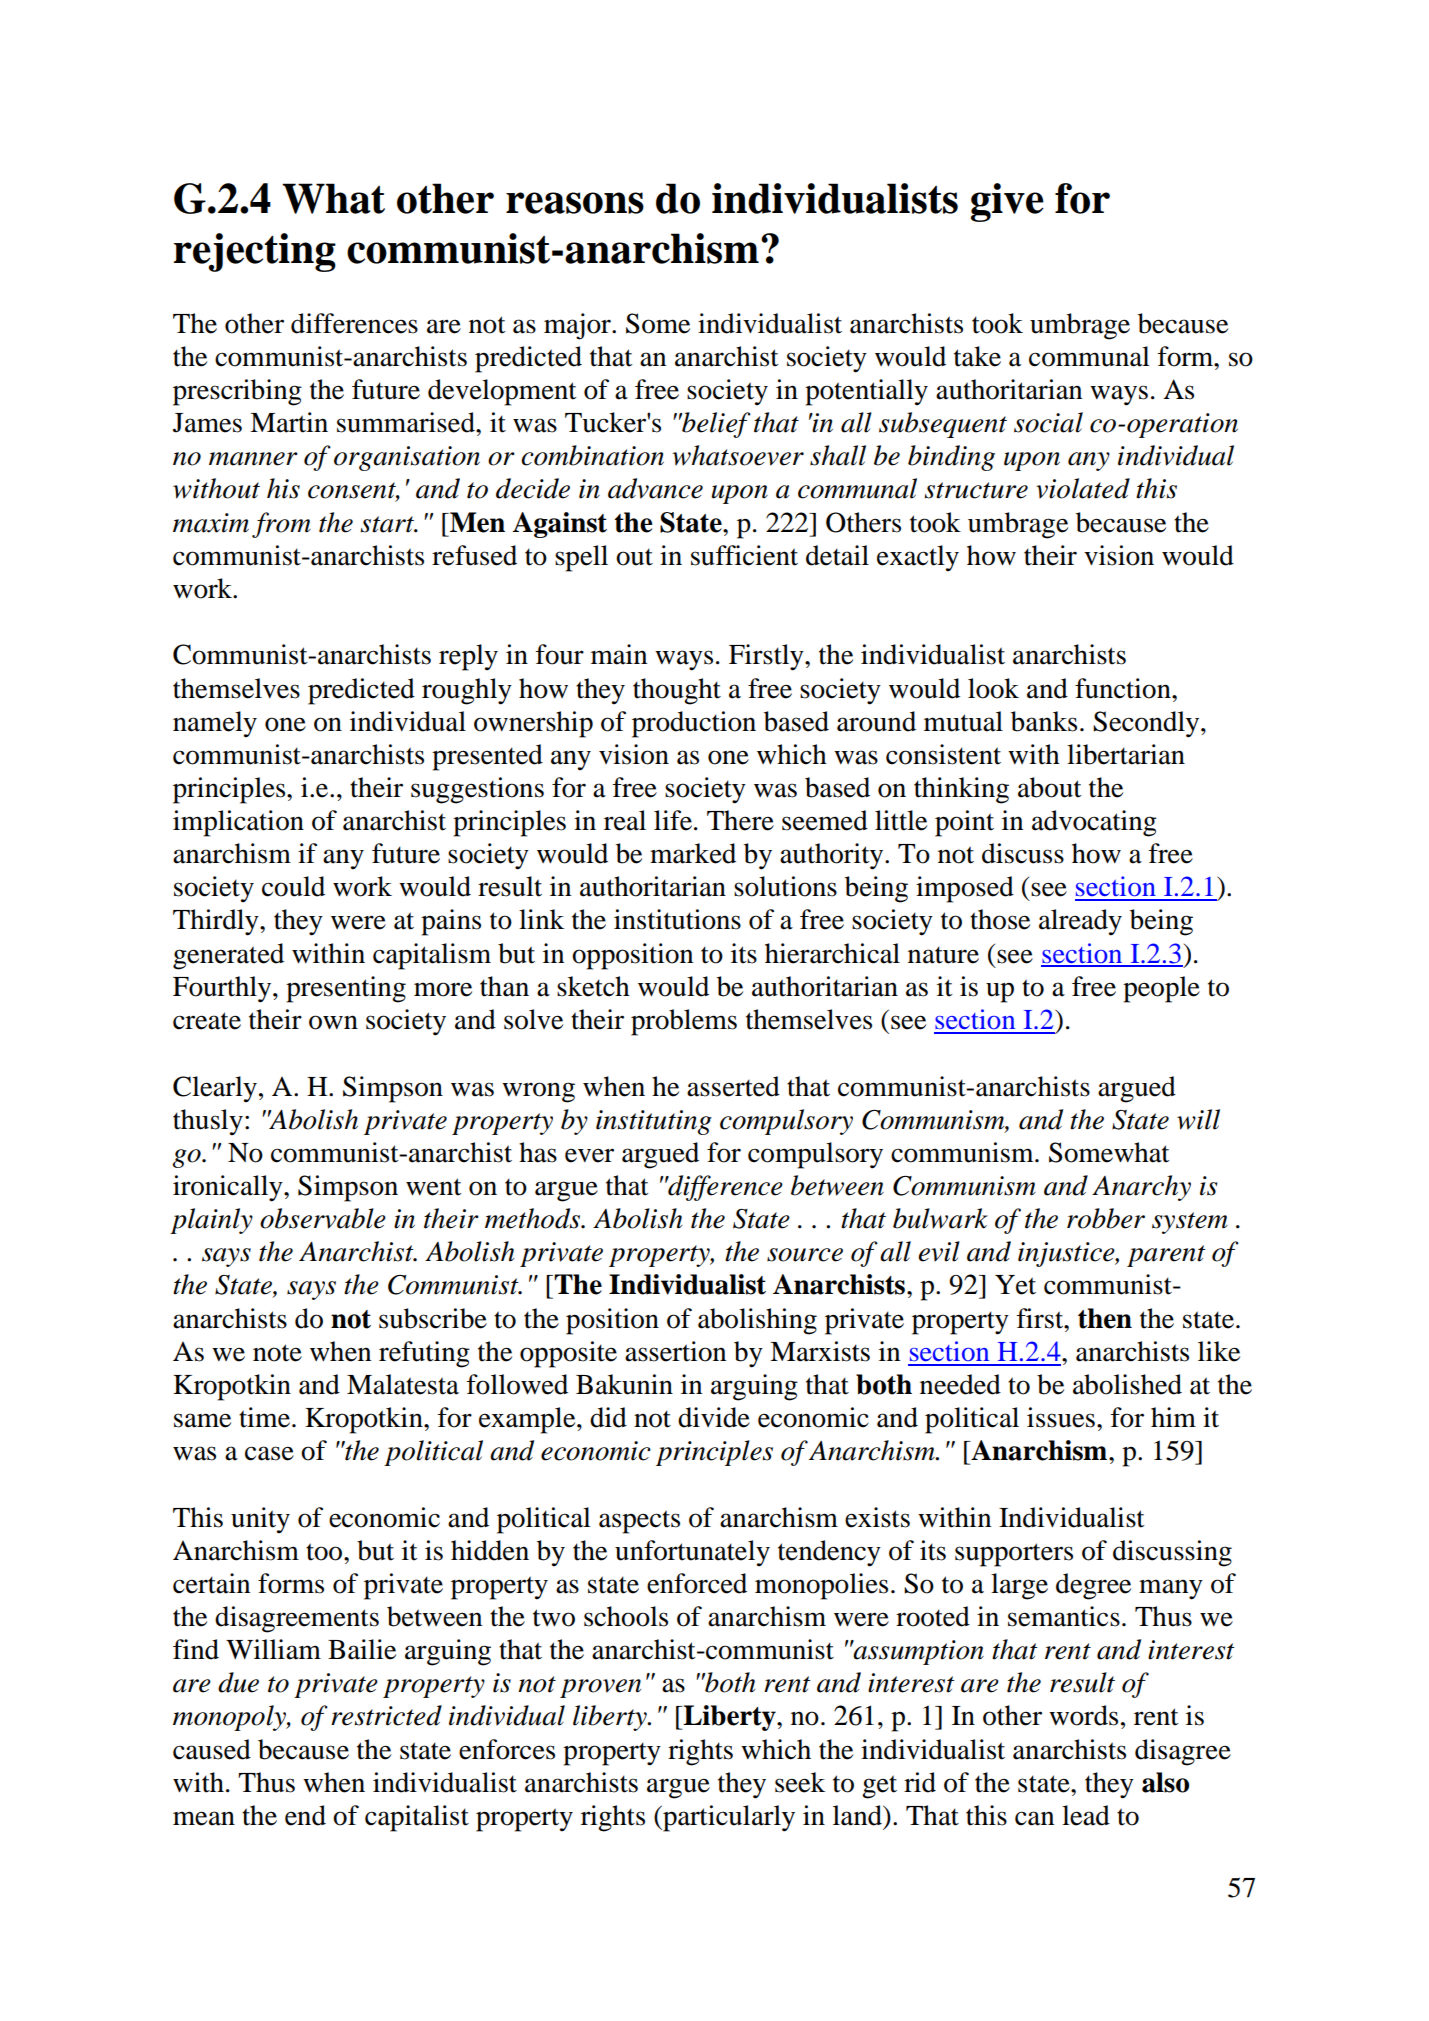 The image size is (1429, 2021). I want to click on rejecting, so click(254, 252).
